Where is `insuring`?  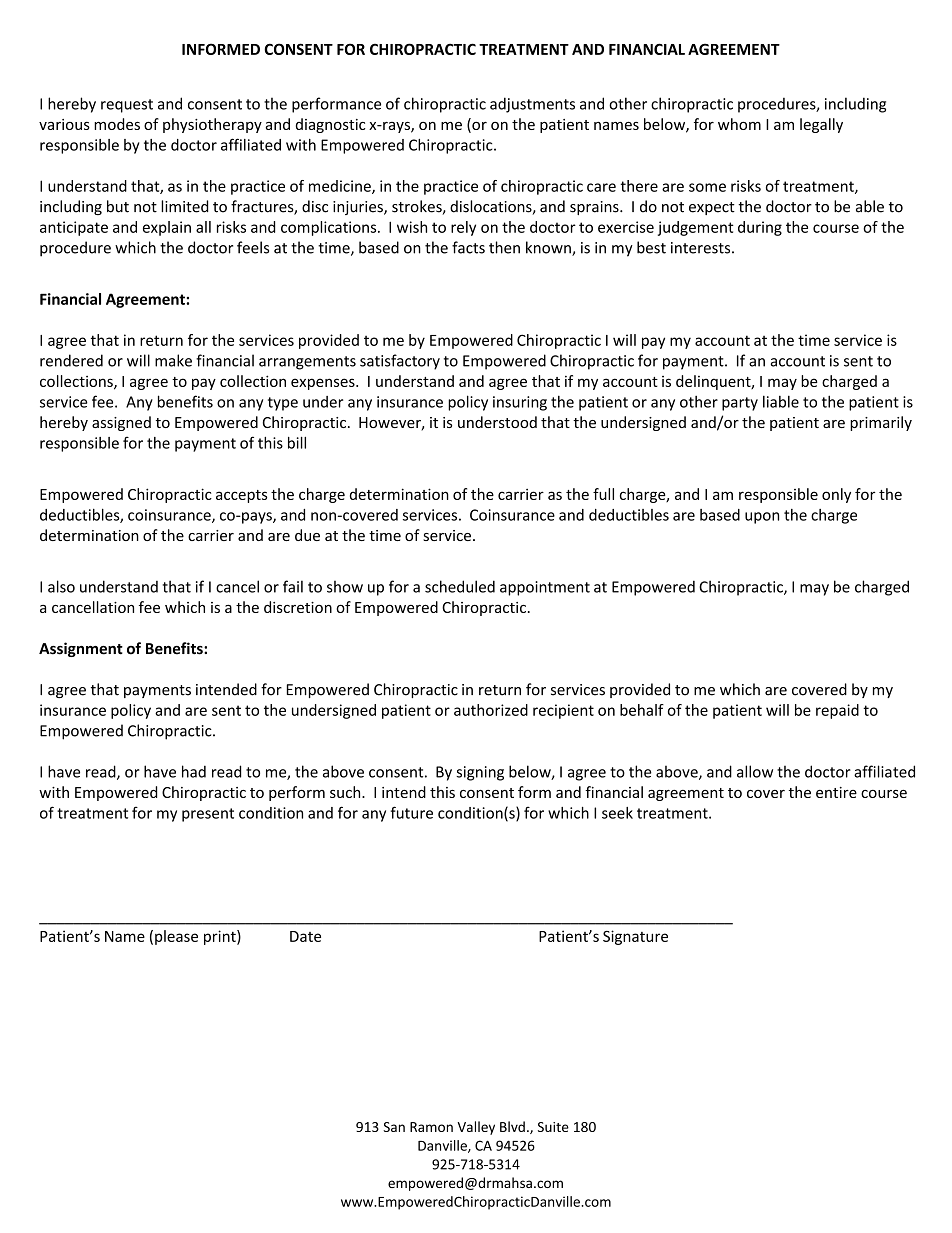 insuring is located at coordinates (520, 403).
